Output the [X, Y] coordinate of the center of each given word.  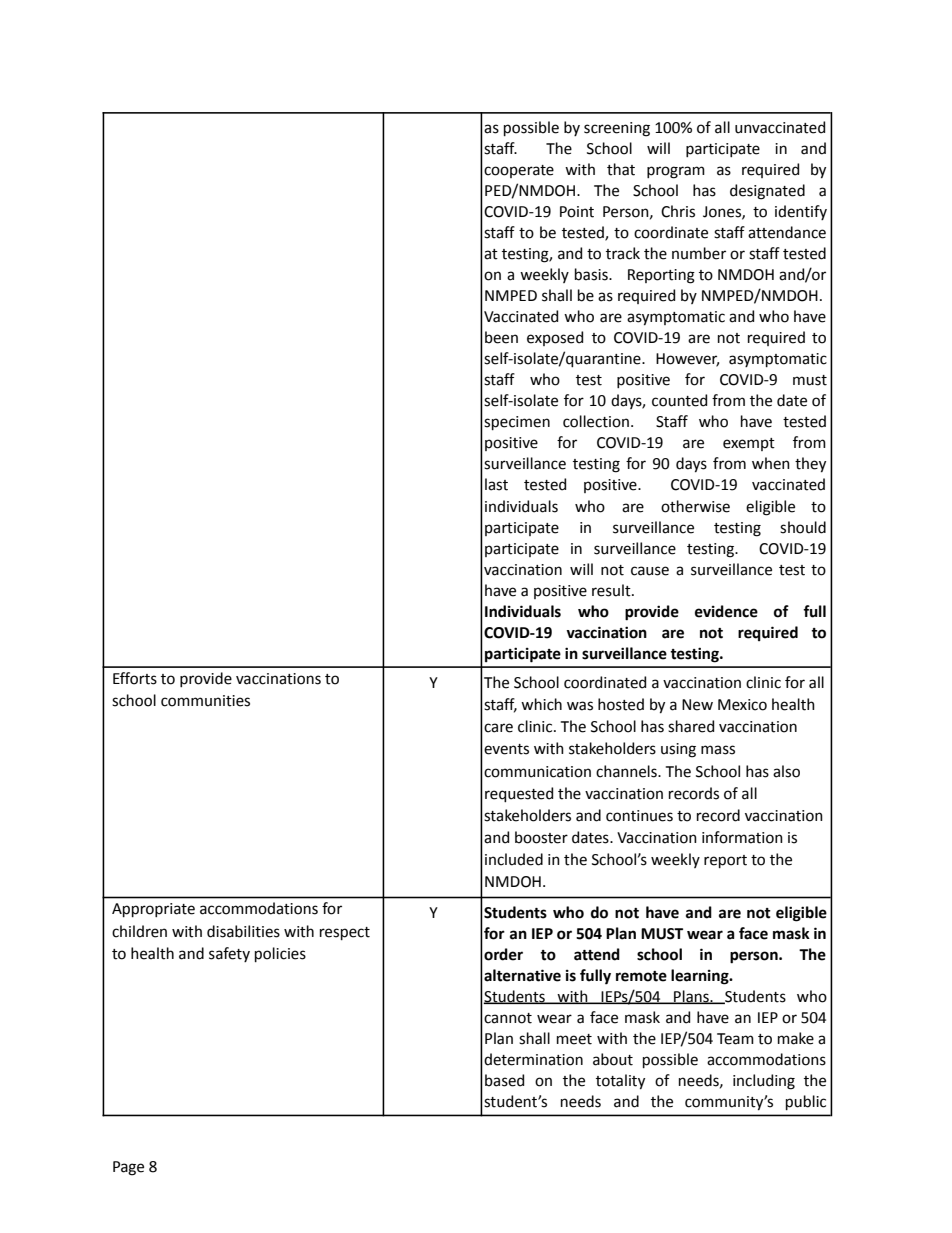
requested [519, 794]
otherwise [695, 506]
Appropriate [153, 910]
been [501, 337]
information [742, 837]
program [676, 172]
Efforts [135, 678]
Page [128, 1168]
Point [577, 212]
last [496, 484]
